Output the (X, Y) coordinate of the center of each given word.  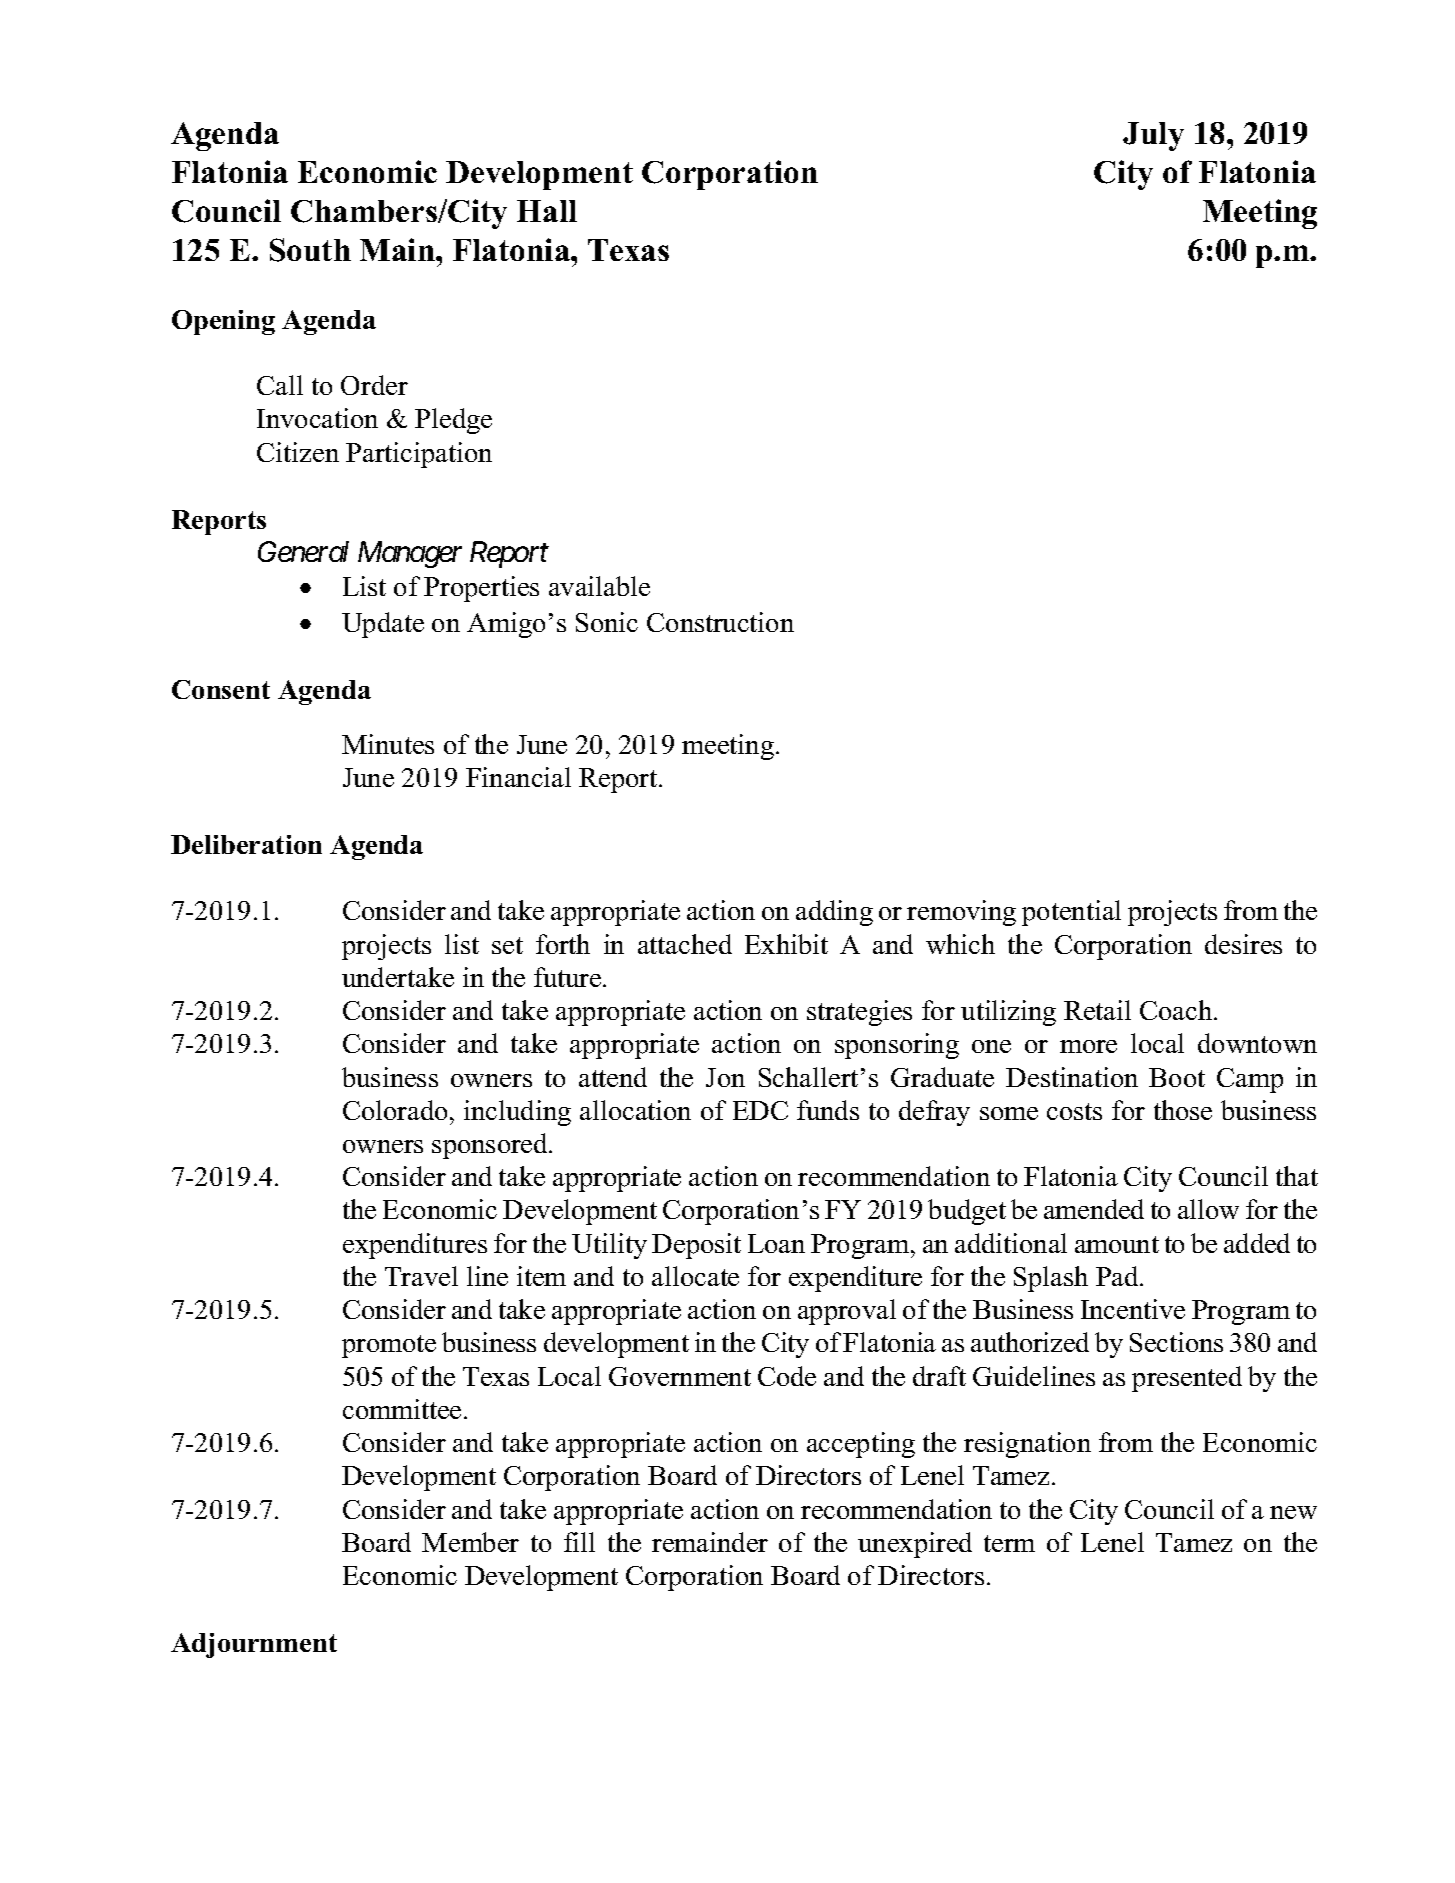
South (310, 250)
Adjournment (254, 1645)
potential (1071, 913)
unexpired (915, 1545)
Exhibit (786, 944)
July (1153, 136)
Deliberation (246, 844)
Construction (720, 622)
